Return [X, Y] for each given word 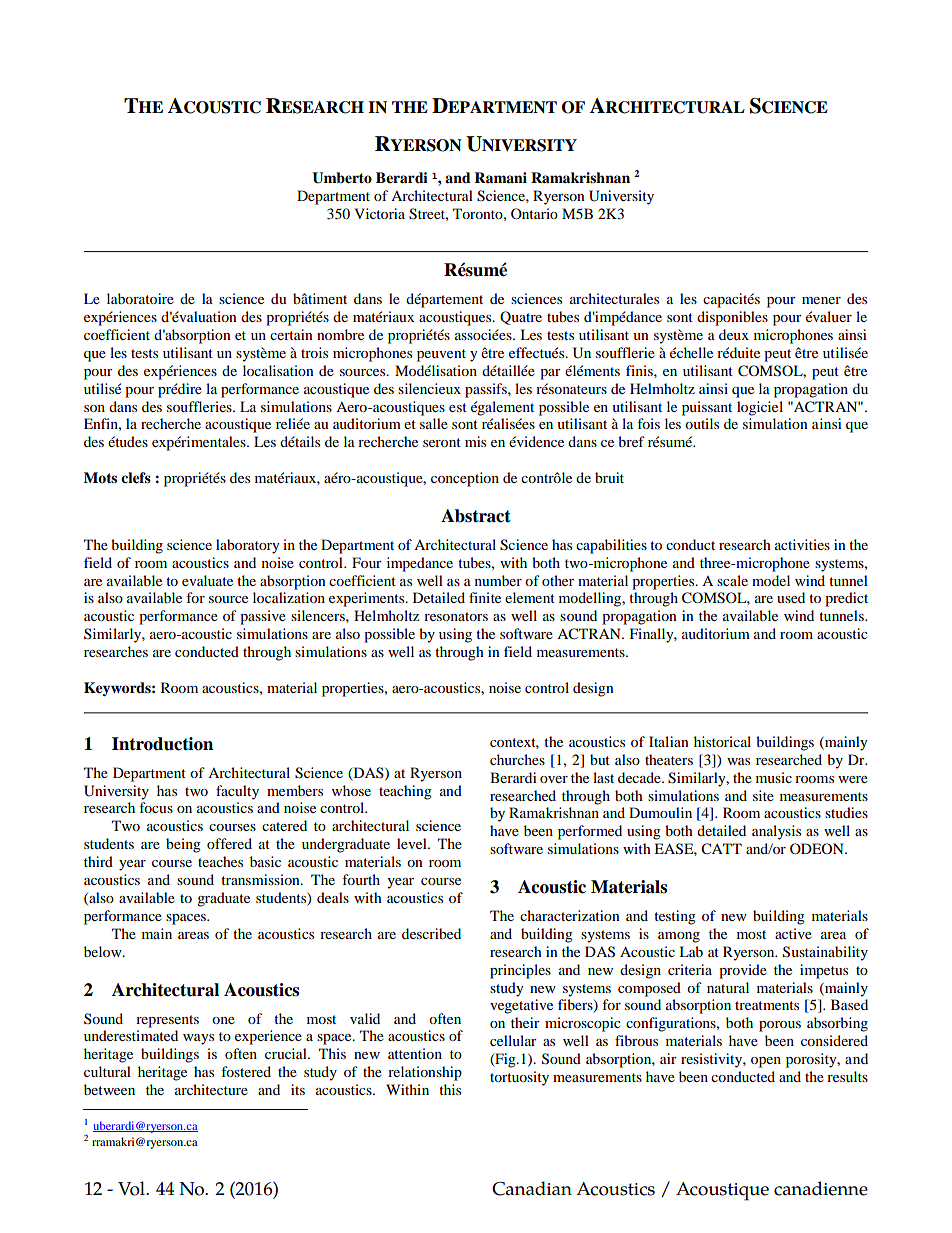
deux [734, 334]
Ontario [534, 213]
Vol [133, 1188]
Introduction [162, 744]
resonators [456, 616]
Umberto [342, 178]
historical [722, 741]
